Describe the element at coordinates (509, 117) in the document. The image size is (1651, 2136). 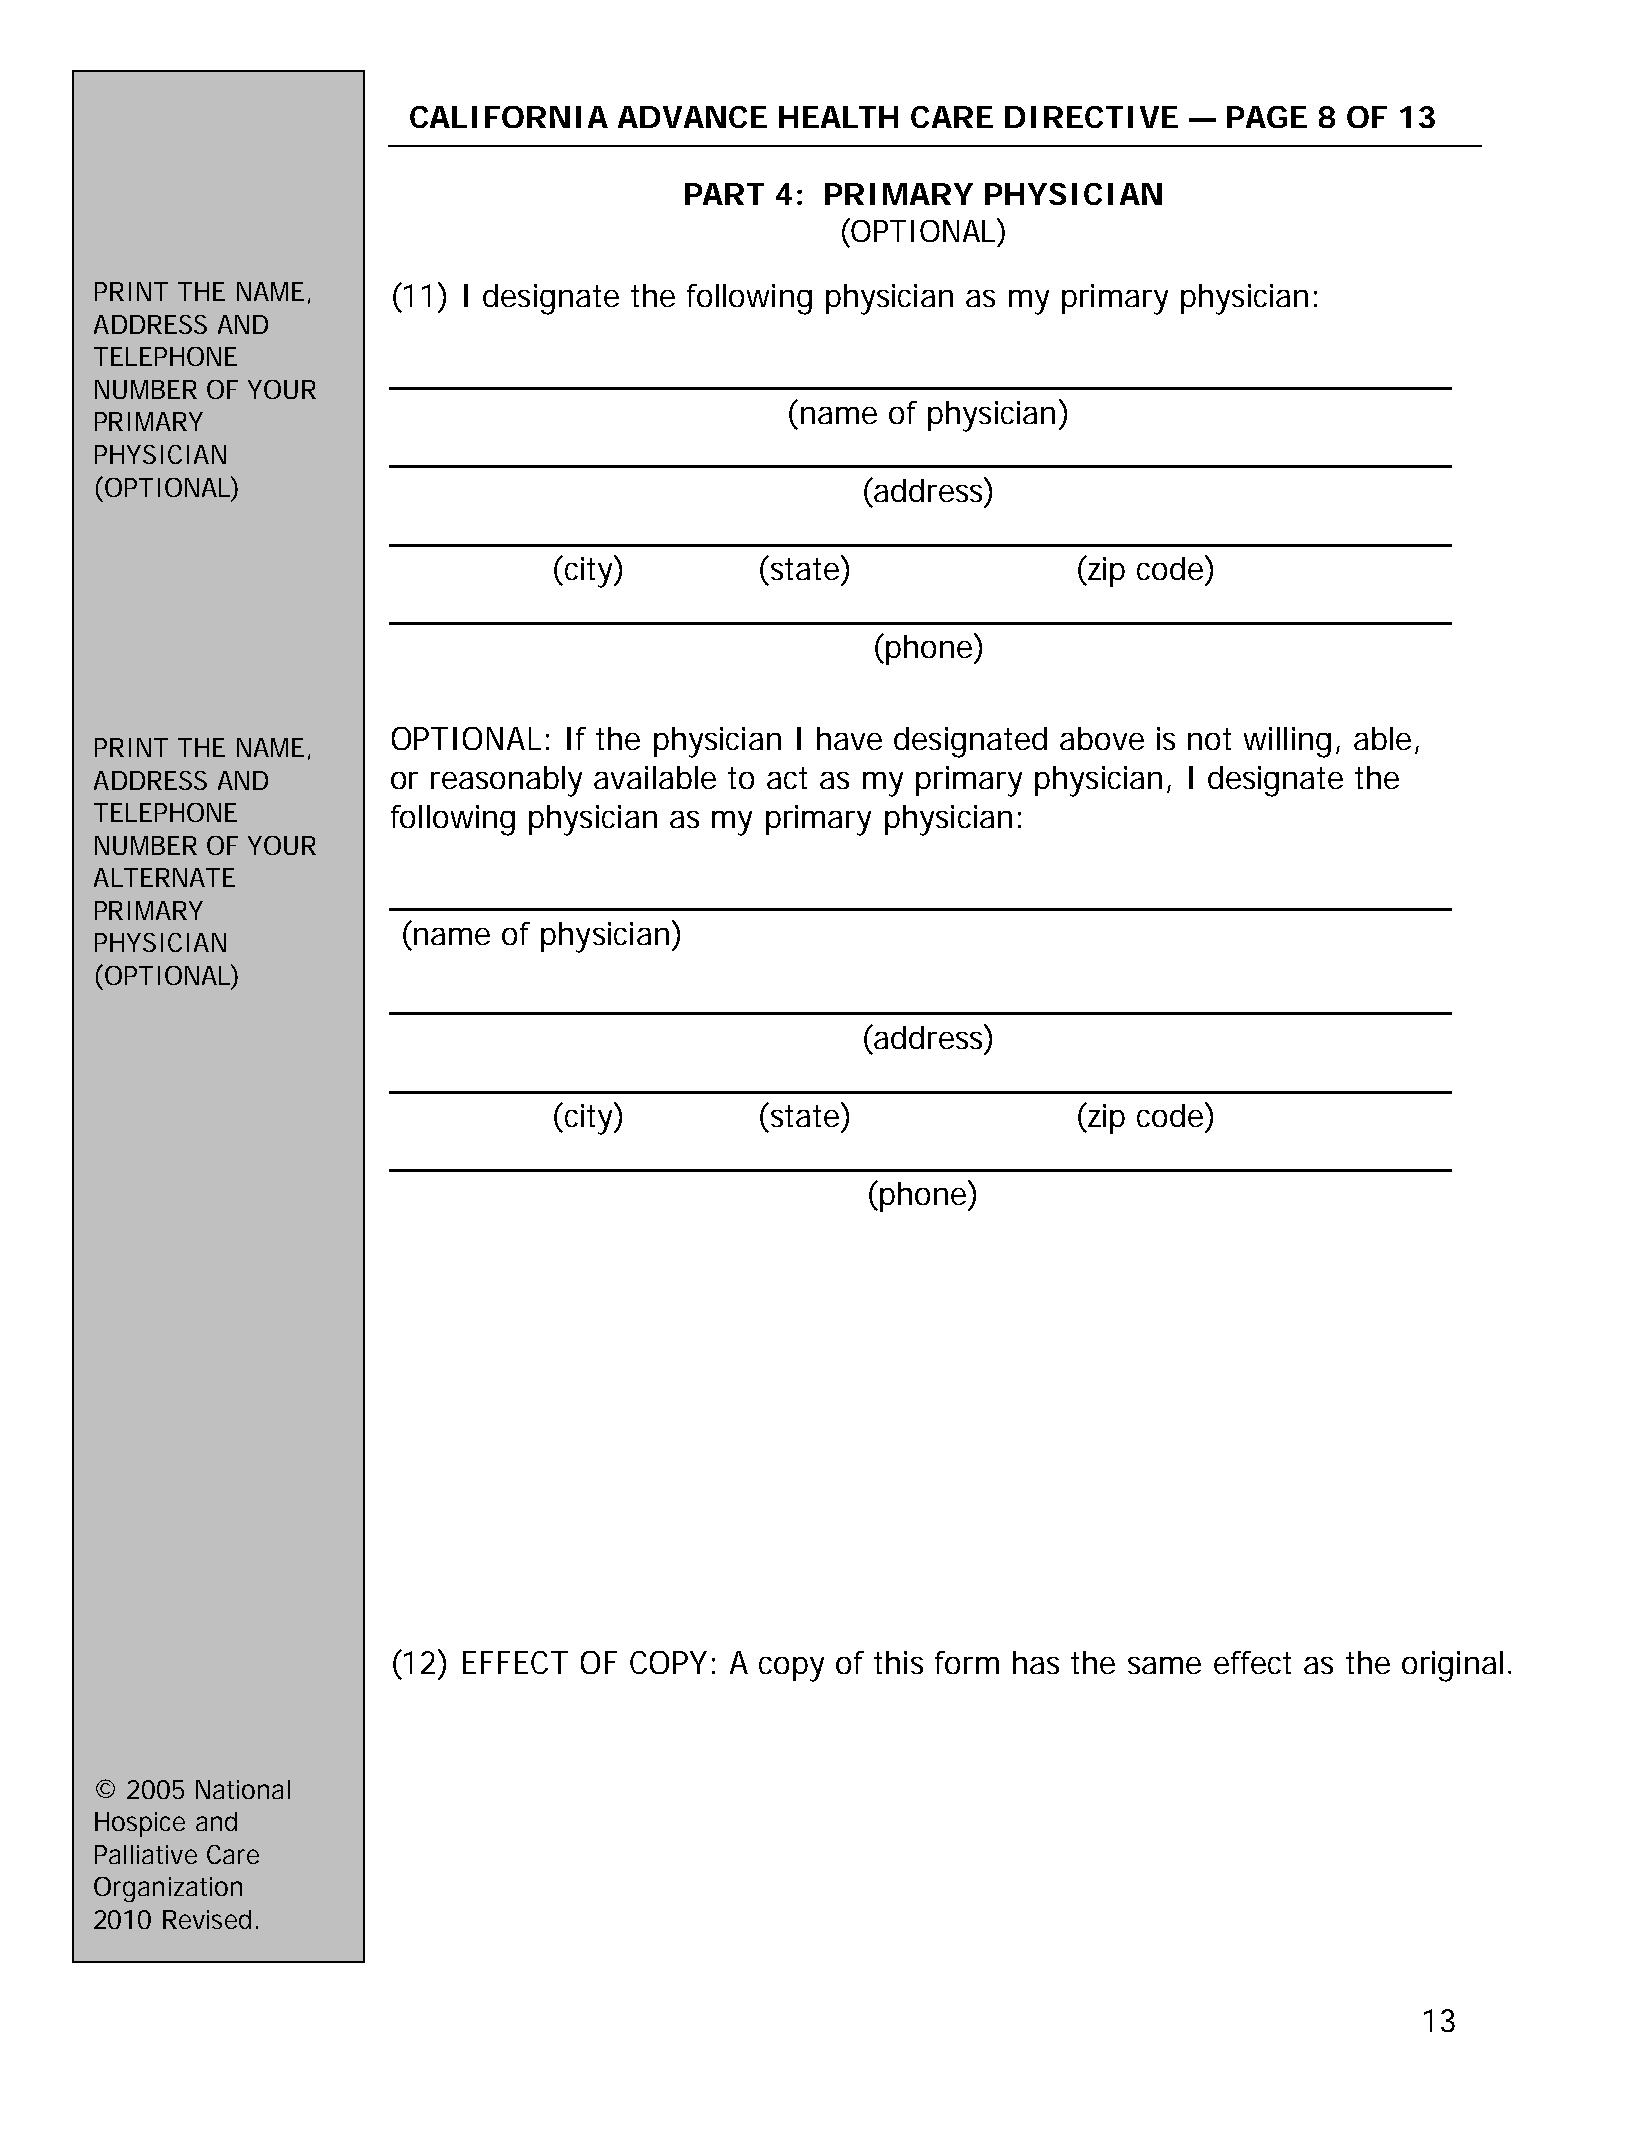
I see `CALIFORNIA` at that location.
